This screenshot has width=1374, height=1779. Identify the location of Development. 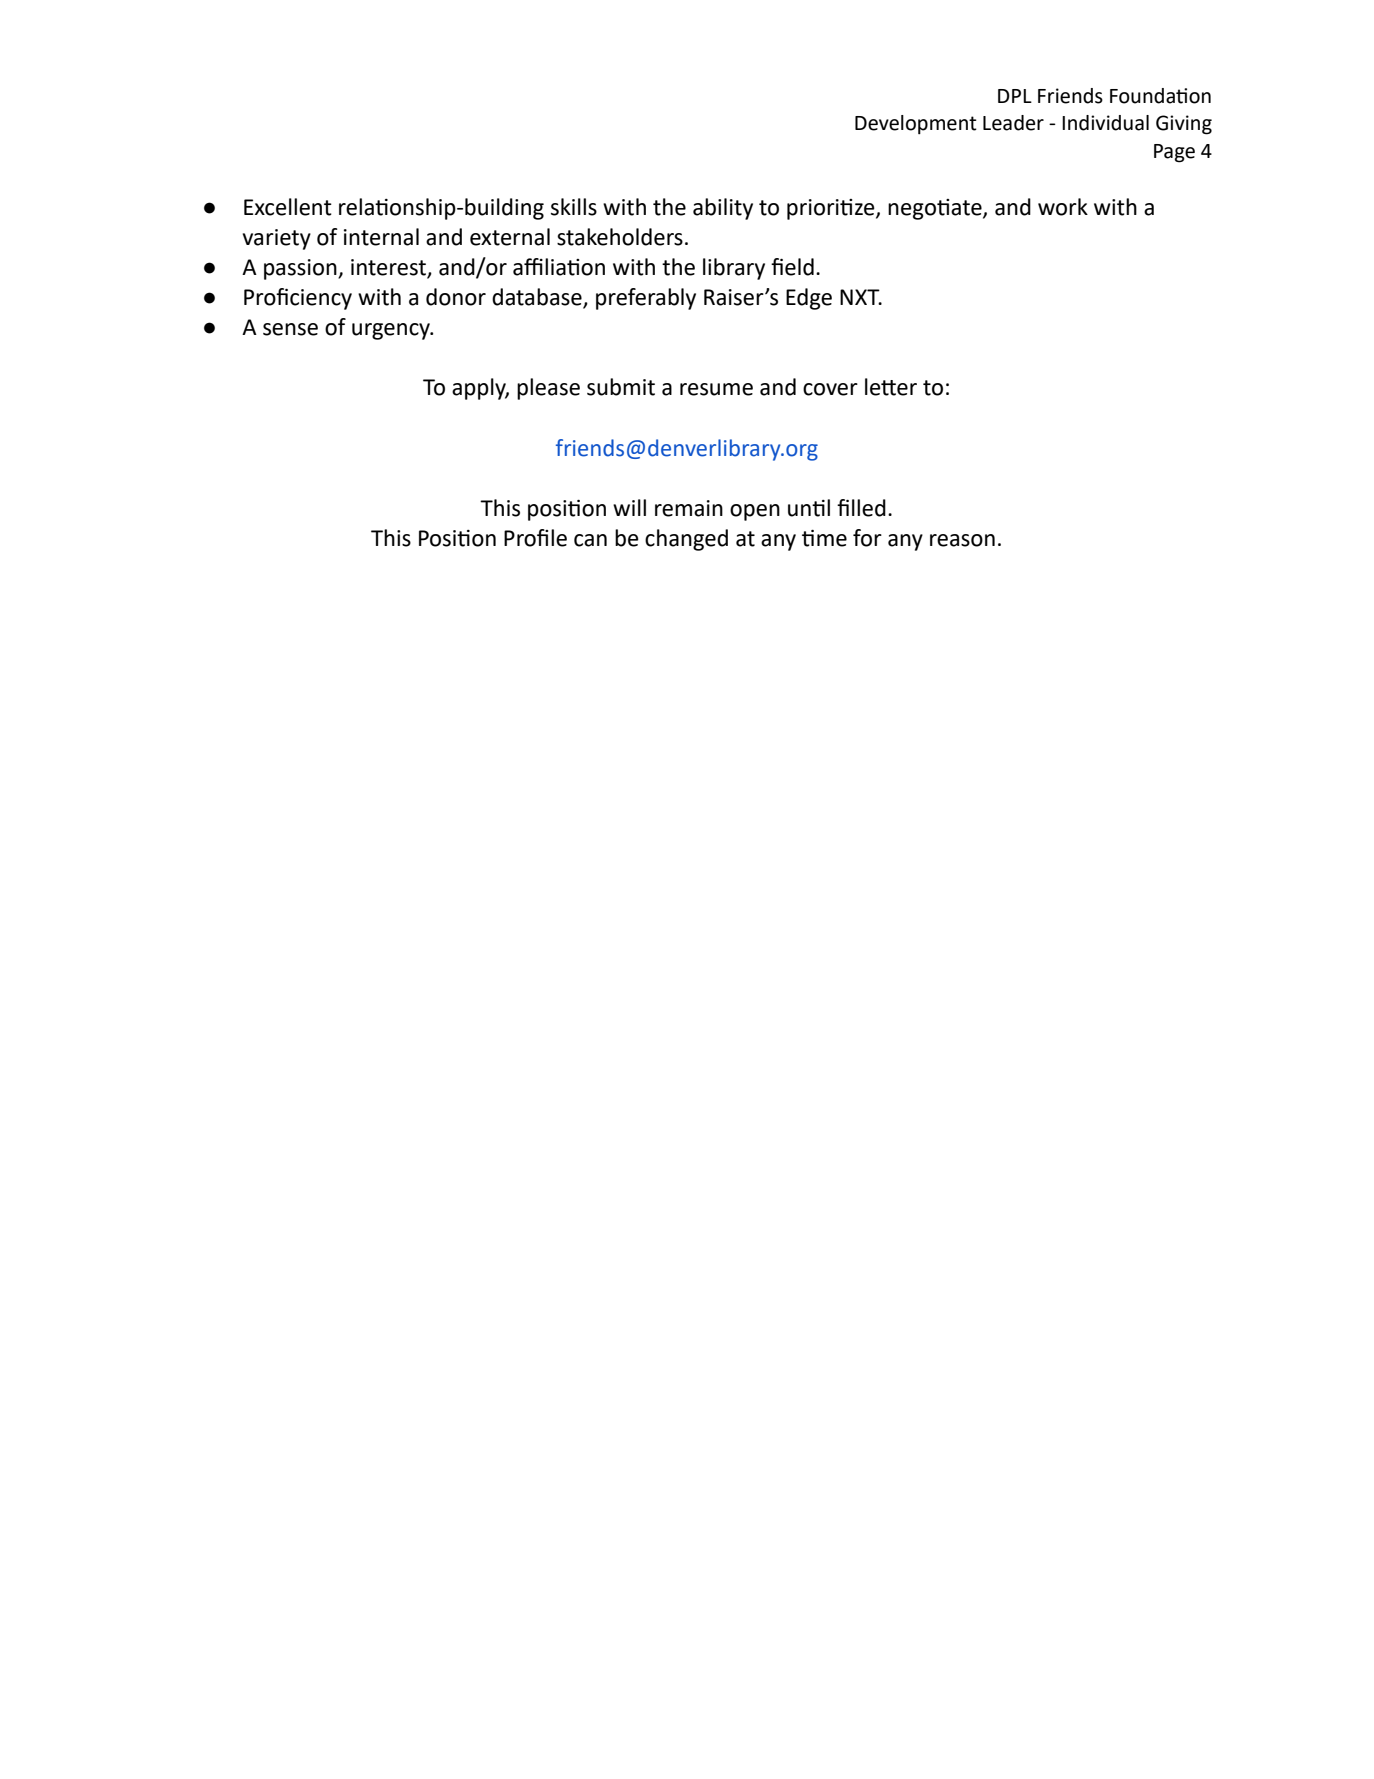
(916, 124).
